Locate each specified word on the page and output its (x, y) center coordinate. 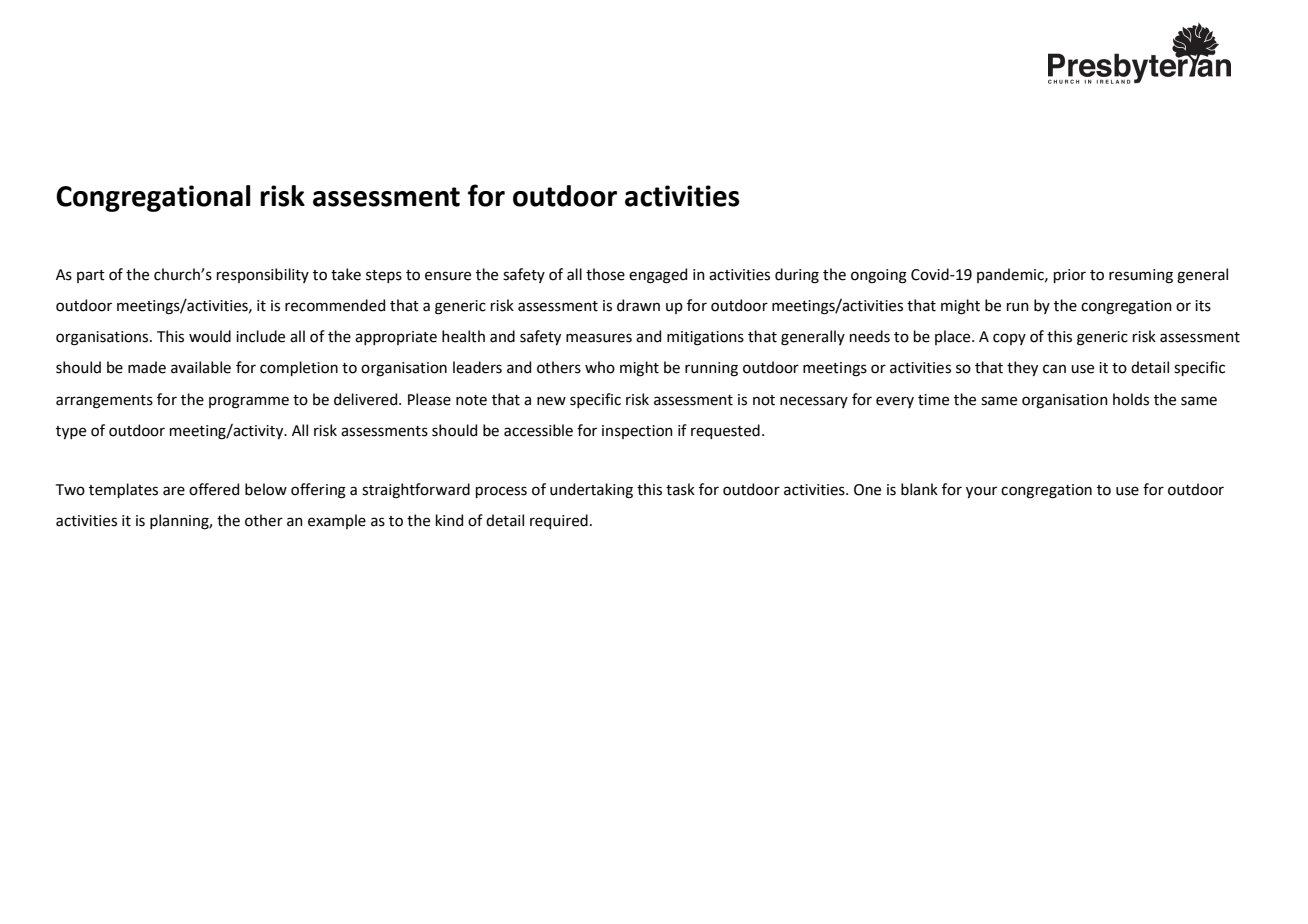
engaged (658, 276)
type (71, 432)
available (201, 367)
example (337, 521)
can (1054, 369)
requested (725, 431)
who (600, 367)
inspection (637, 432)
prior (1070, 276)
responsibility (263, 275)
